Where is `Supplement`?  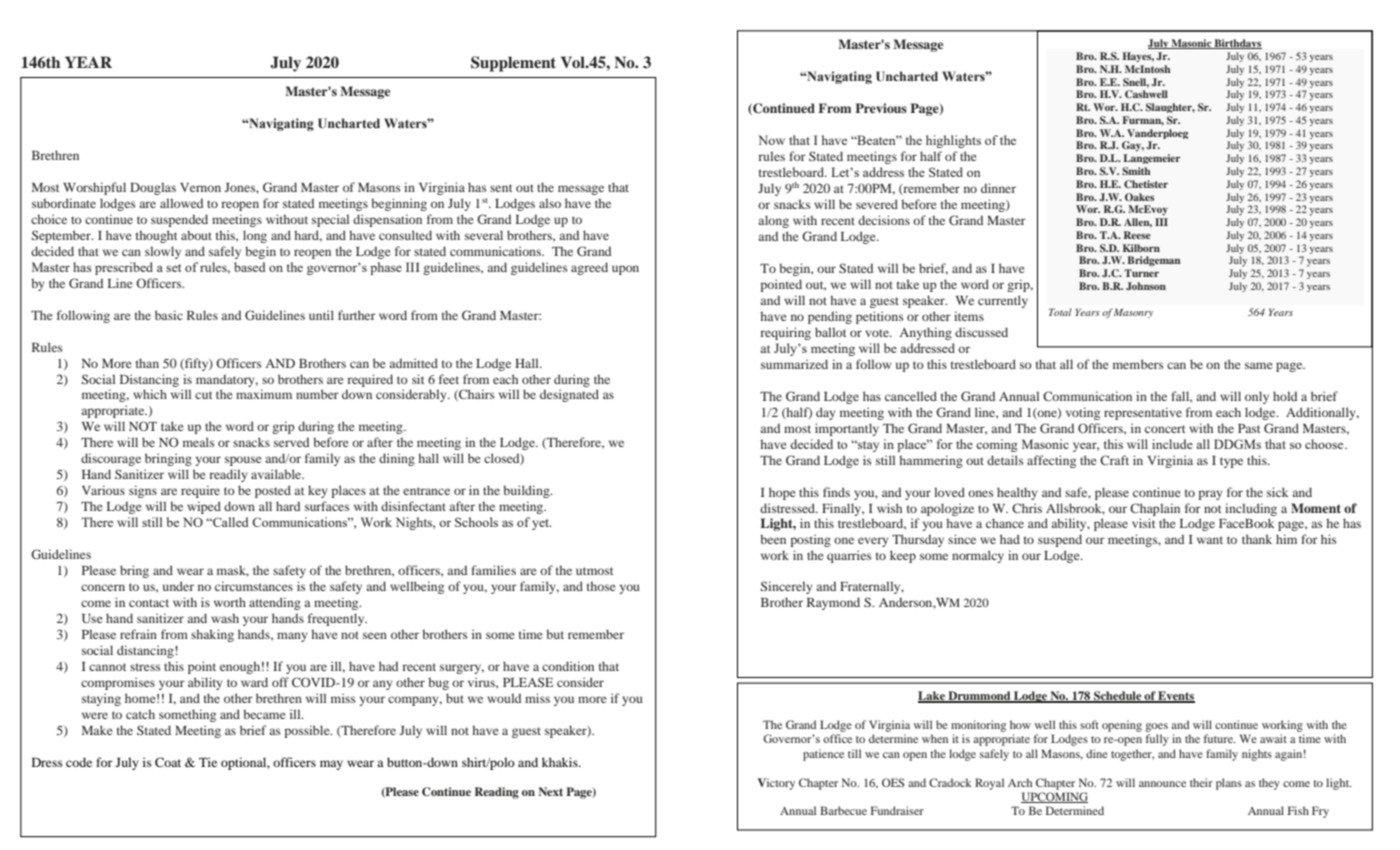 Supplement is located at coordinates (513, 64).
